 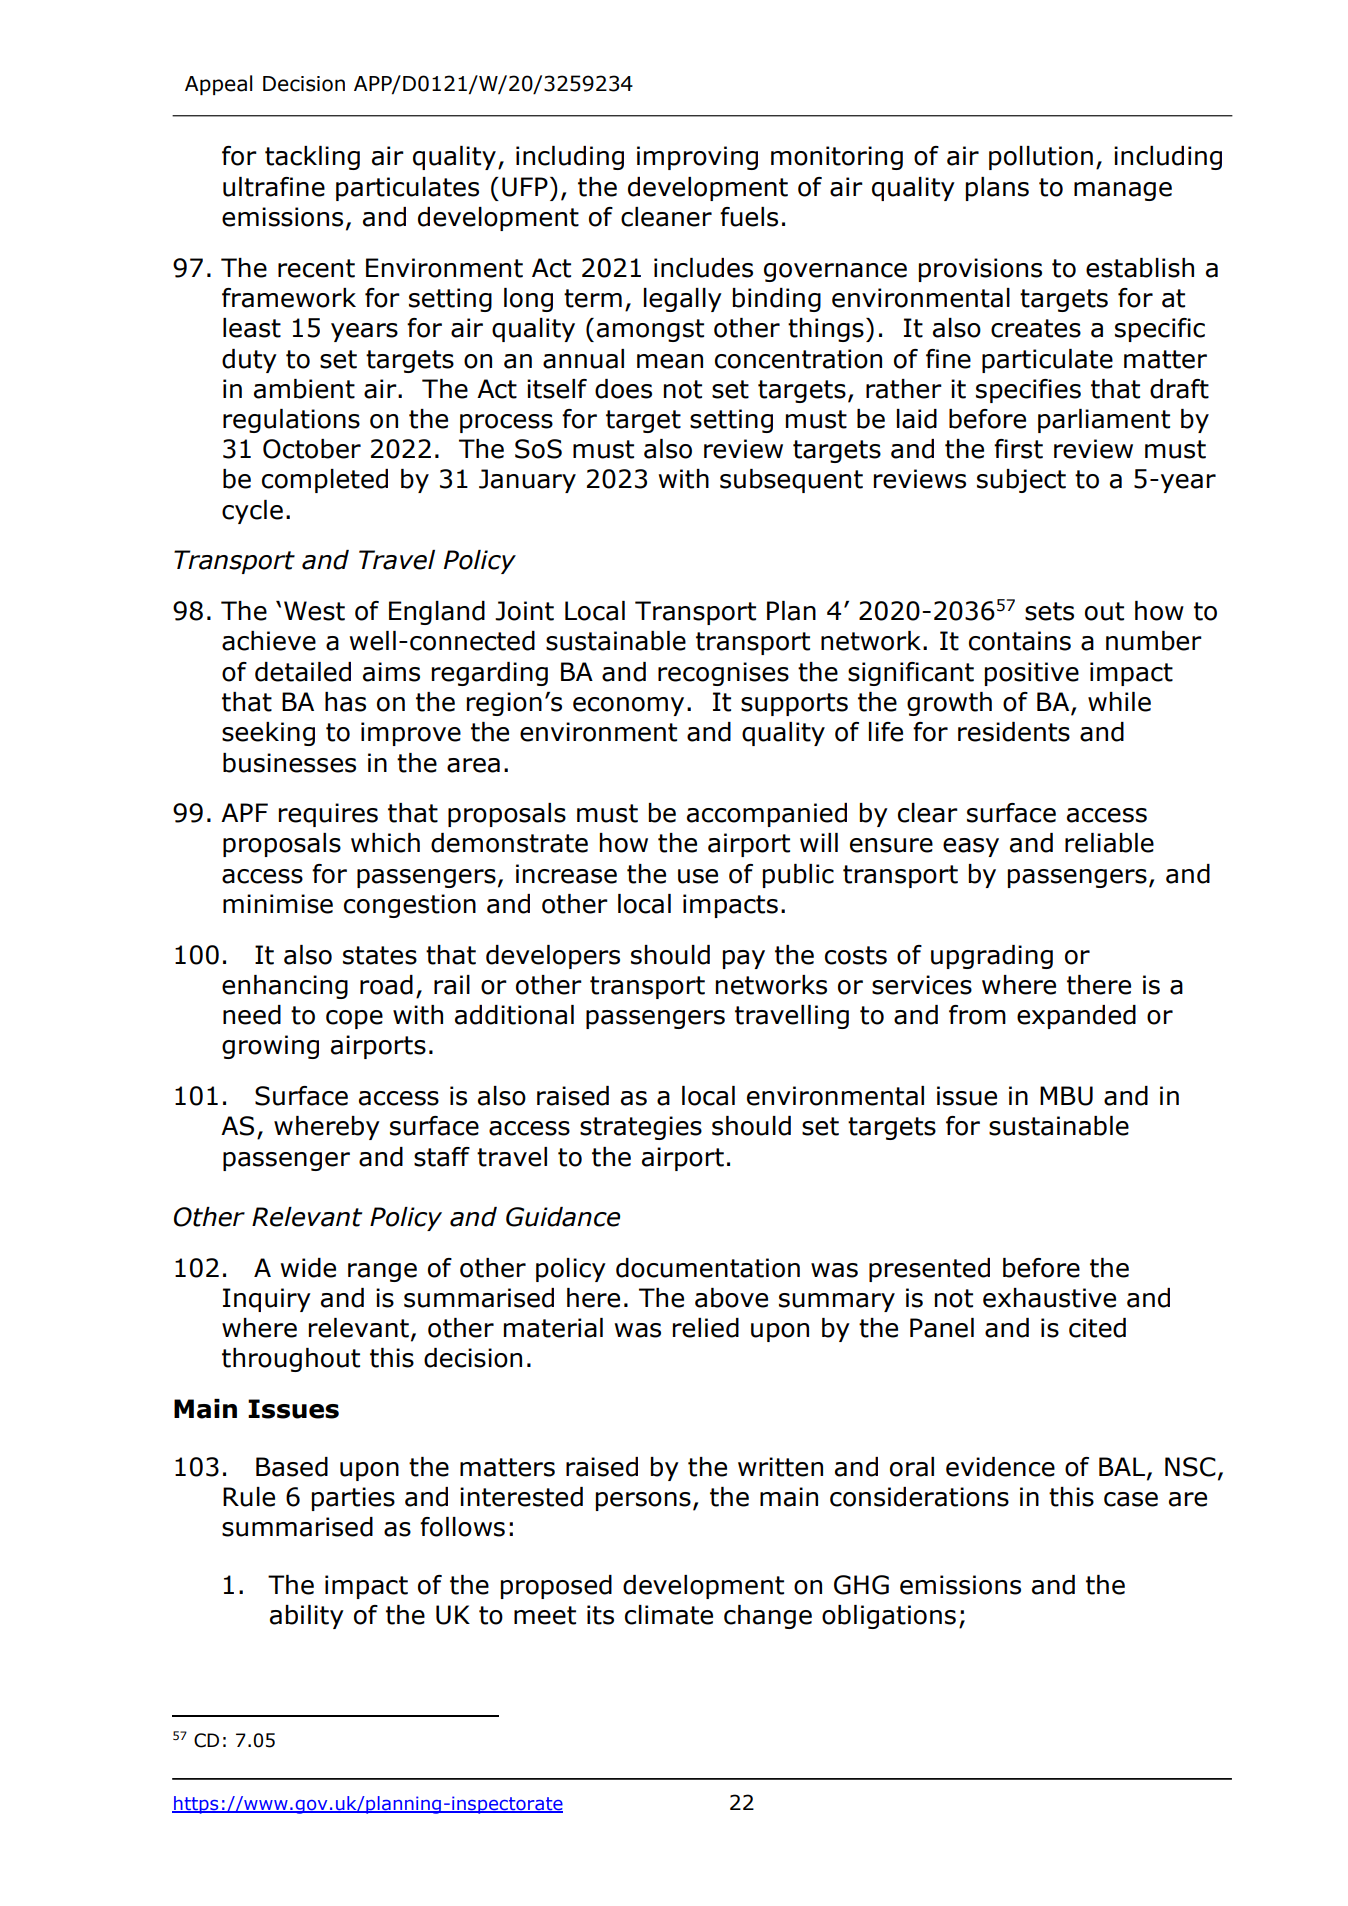 What do you see at coordinates (1021, 481) in the screenshot?
I see `subject` at bounding box center [1021, 481].
